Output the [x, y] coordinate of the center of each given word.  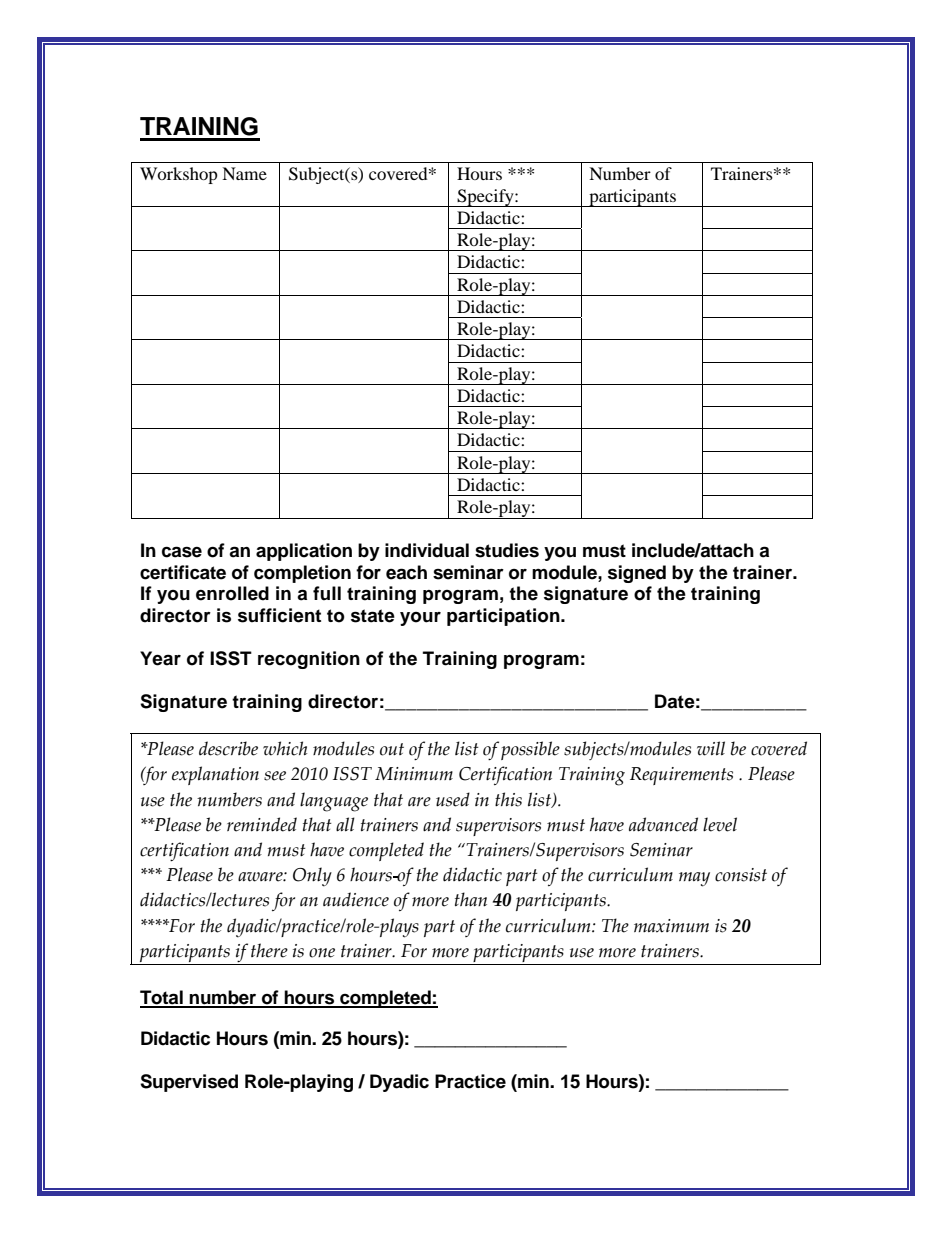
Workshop [179, 175]
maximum [671, 926]
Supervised [189, 1083]
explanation [215, 775]
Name [244, 173]
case [182, 552]
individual [427, 550]
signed [637, 574]
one [322, 953]
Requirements [681, 776]
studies [507, 550]
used [453, 799]
